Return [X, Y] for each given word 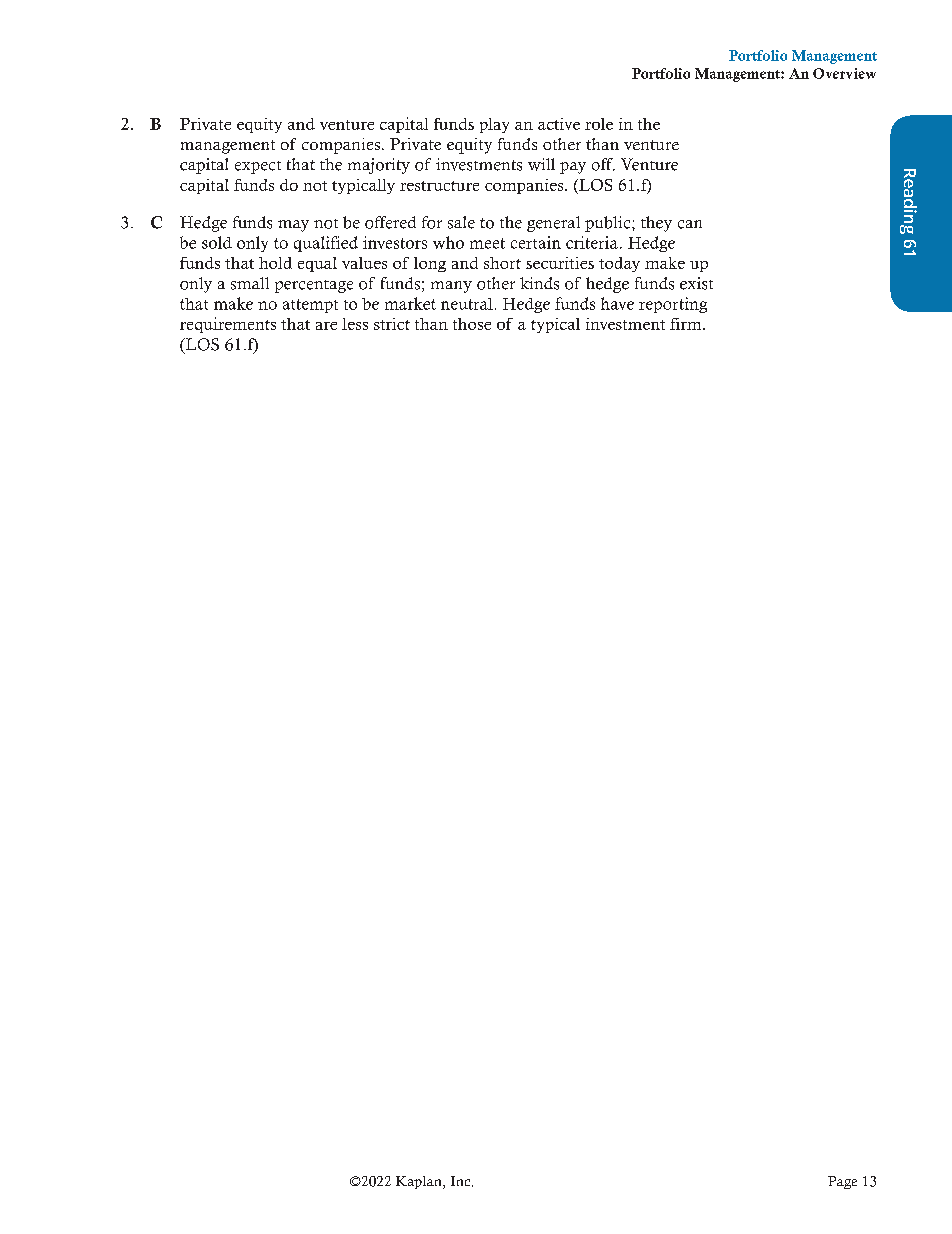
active [559, 124]
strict [392, 324]
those [472, 324]
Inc [462, 1181]
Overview [844, 73]
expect [258, 167]
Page [842, 1182]
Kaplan [420, 1182]
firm [687, 324]
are [326, 326]
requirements [228, 325]
